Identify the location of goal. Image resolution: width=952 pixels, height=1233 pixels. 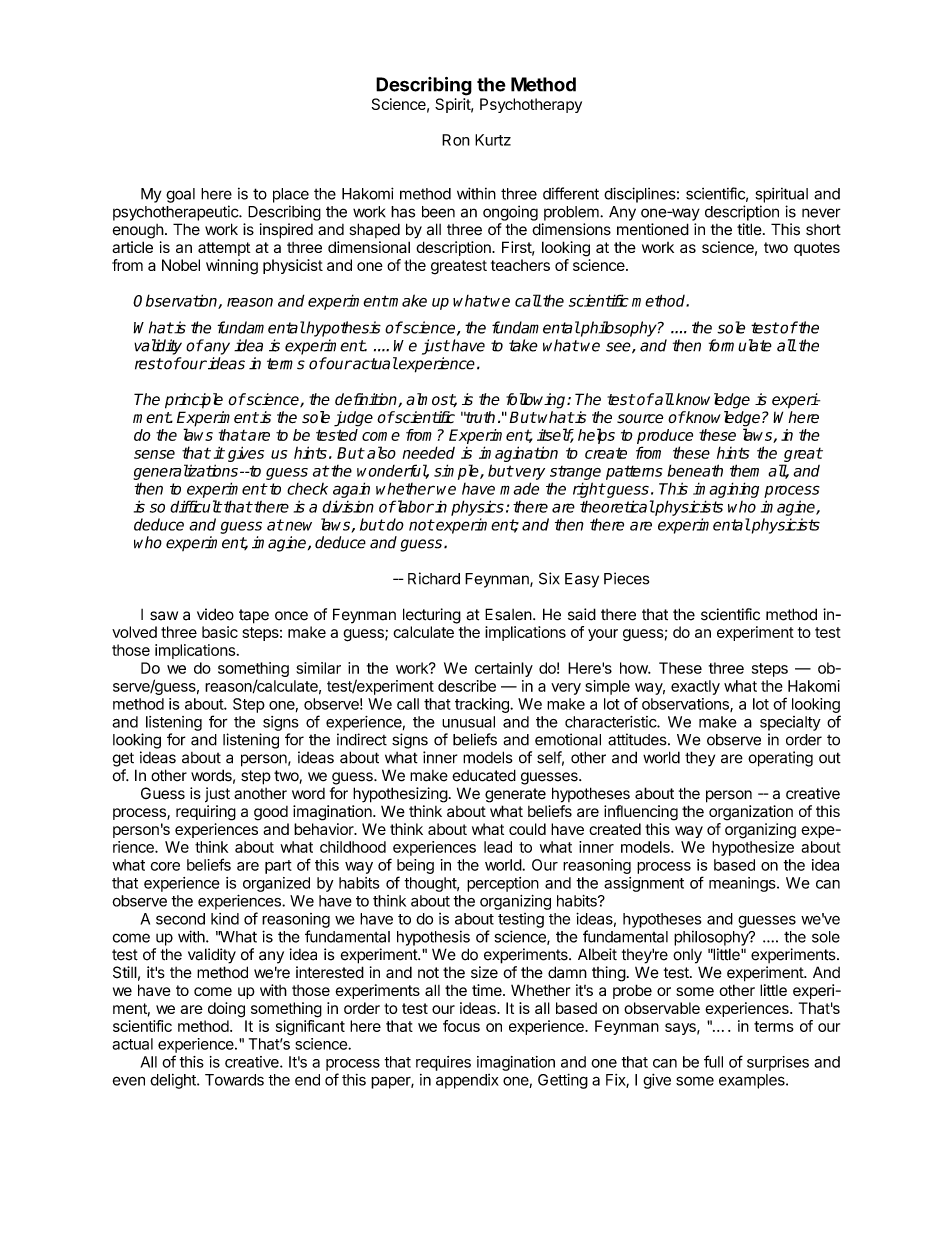
(180, 195).
